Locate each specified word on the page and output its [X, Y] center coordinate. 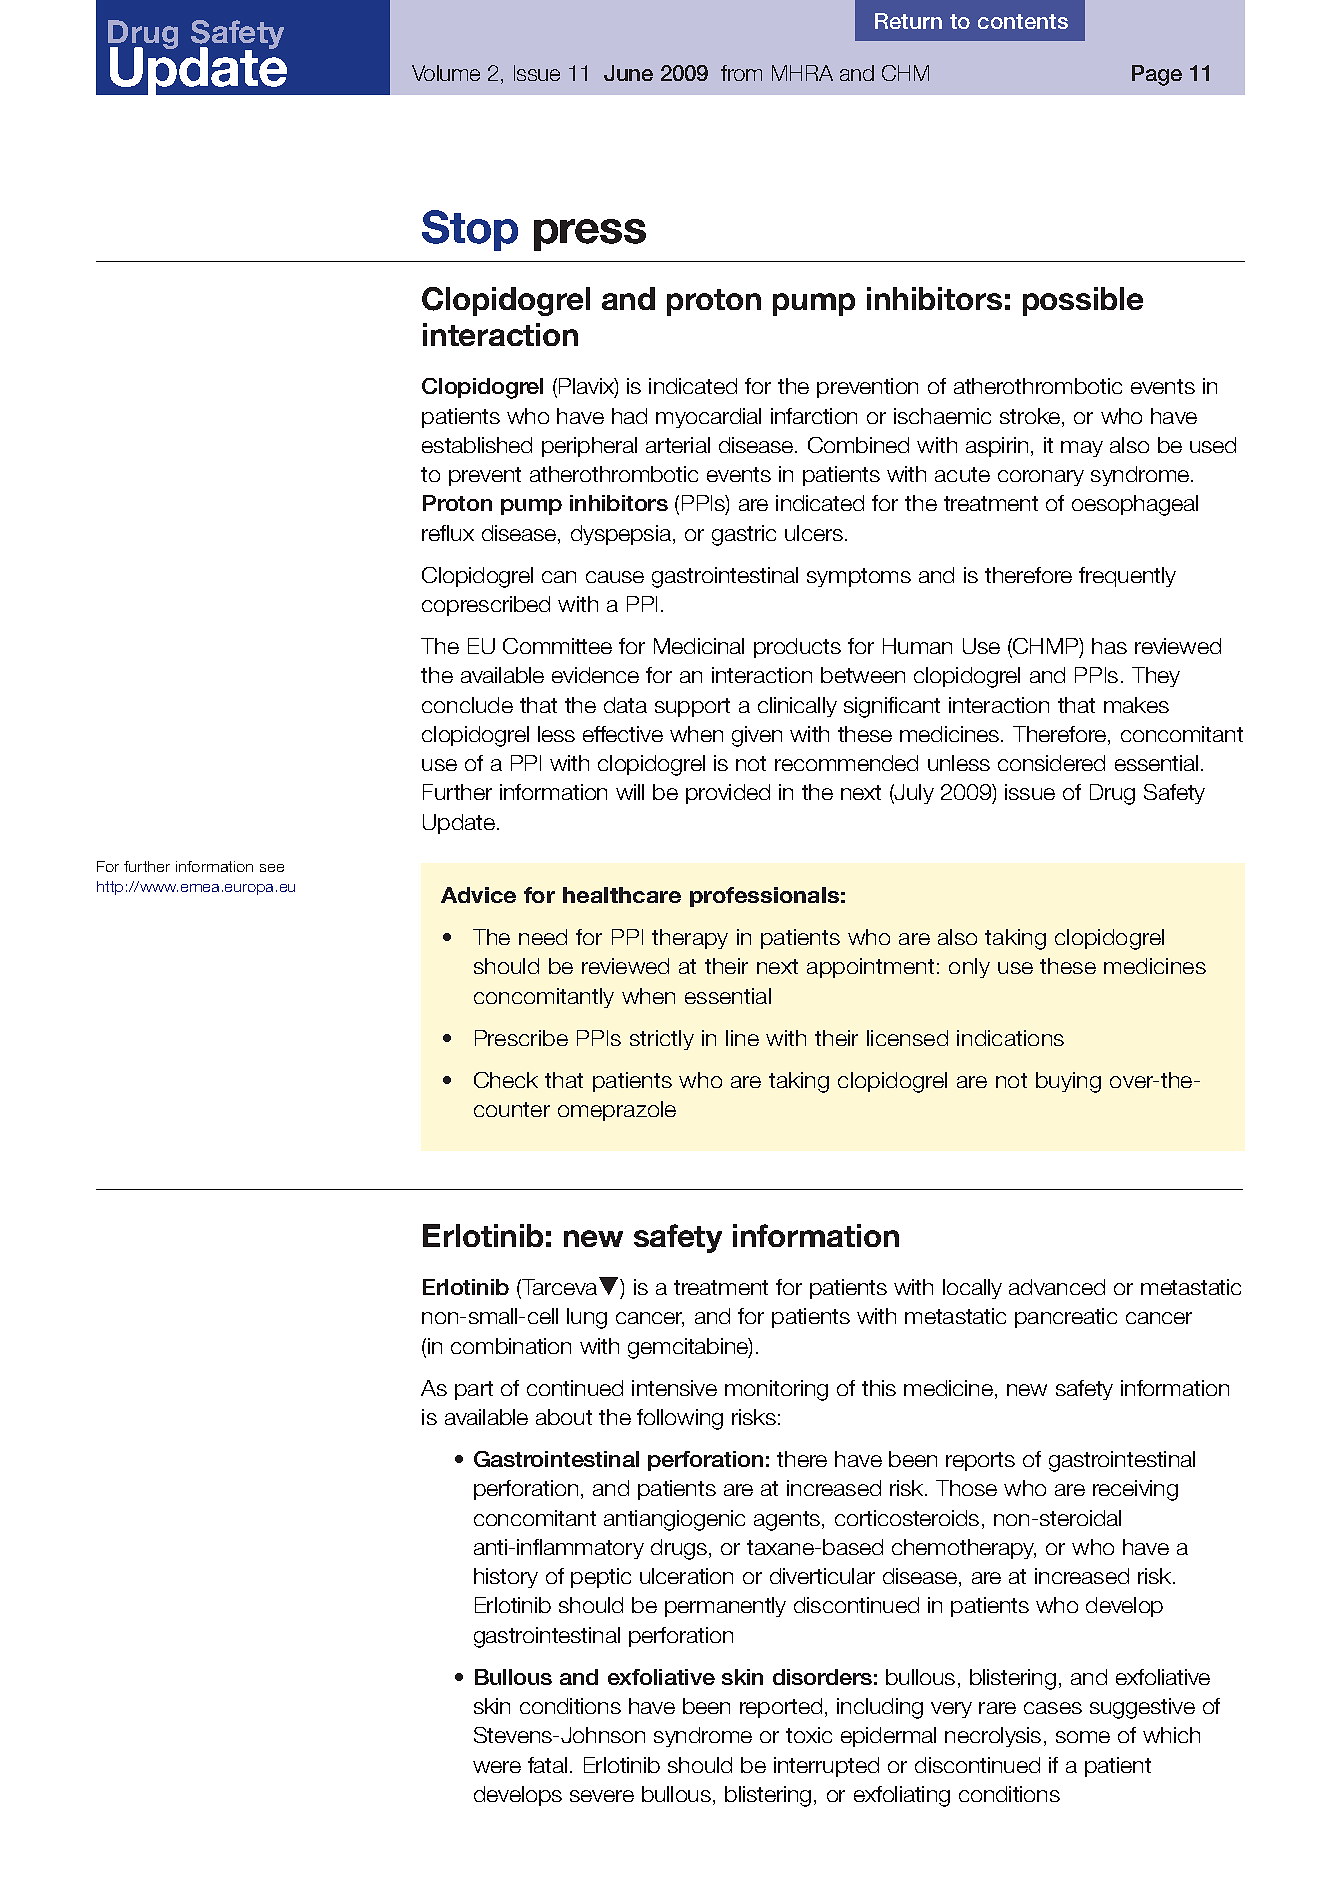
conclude [467, 705]
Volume [446, 73]
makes [1136, 705]
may [1082, 449]
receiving [1135, 1490]
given [757, 736]
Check [506, 1080]
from [741, 73]
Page [1157, 75]
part [474, 1390]
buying [1068, 1082]
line [742, 1038]
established [477, 445]
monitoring [776, 1390]
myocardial [708, 418]
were [497, 1767]
